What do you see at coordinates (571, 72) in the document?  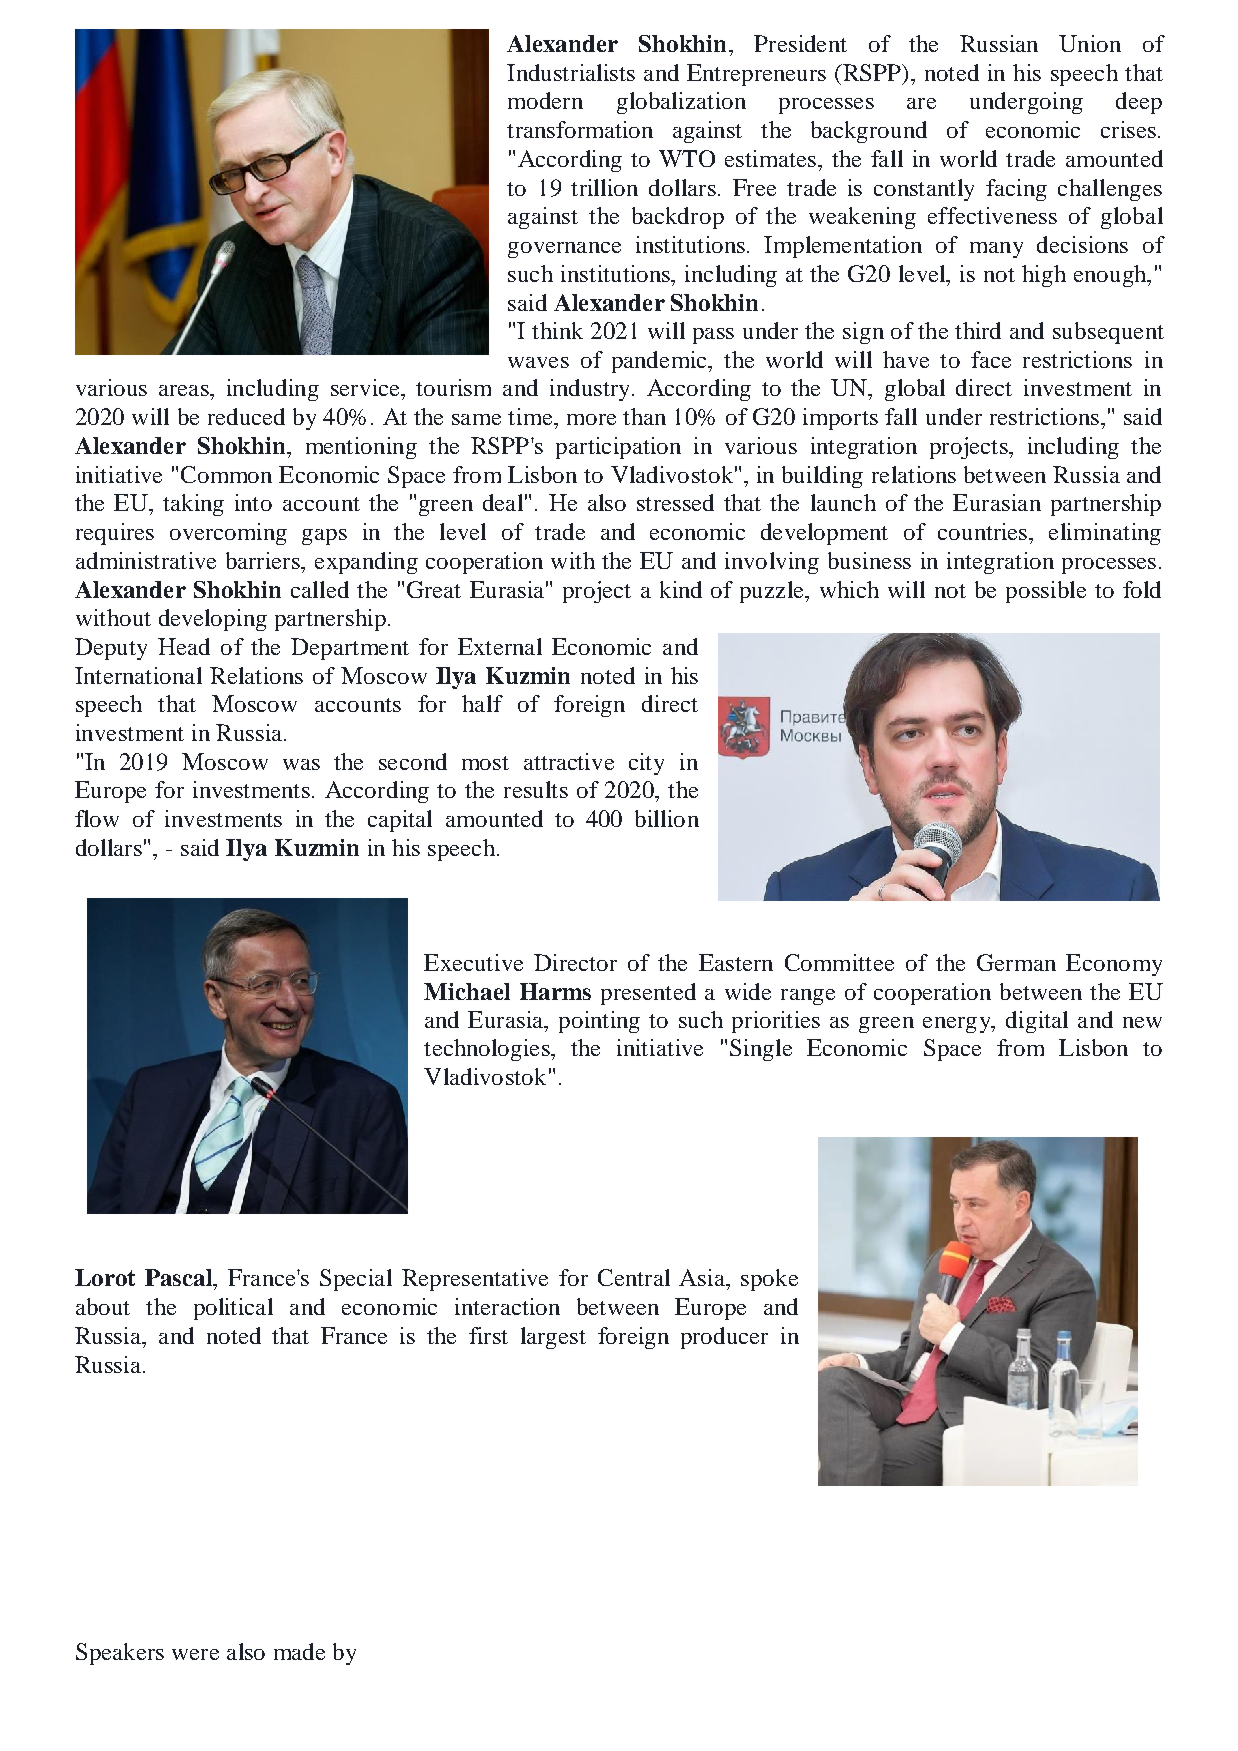 I see `Industrialists` at bounding box center [571, 72].
